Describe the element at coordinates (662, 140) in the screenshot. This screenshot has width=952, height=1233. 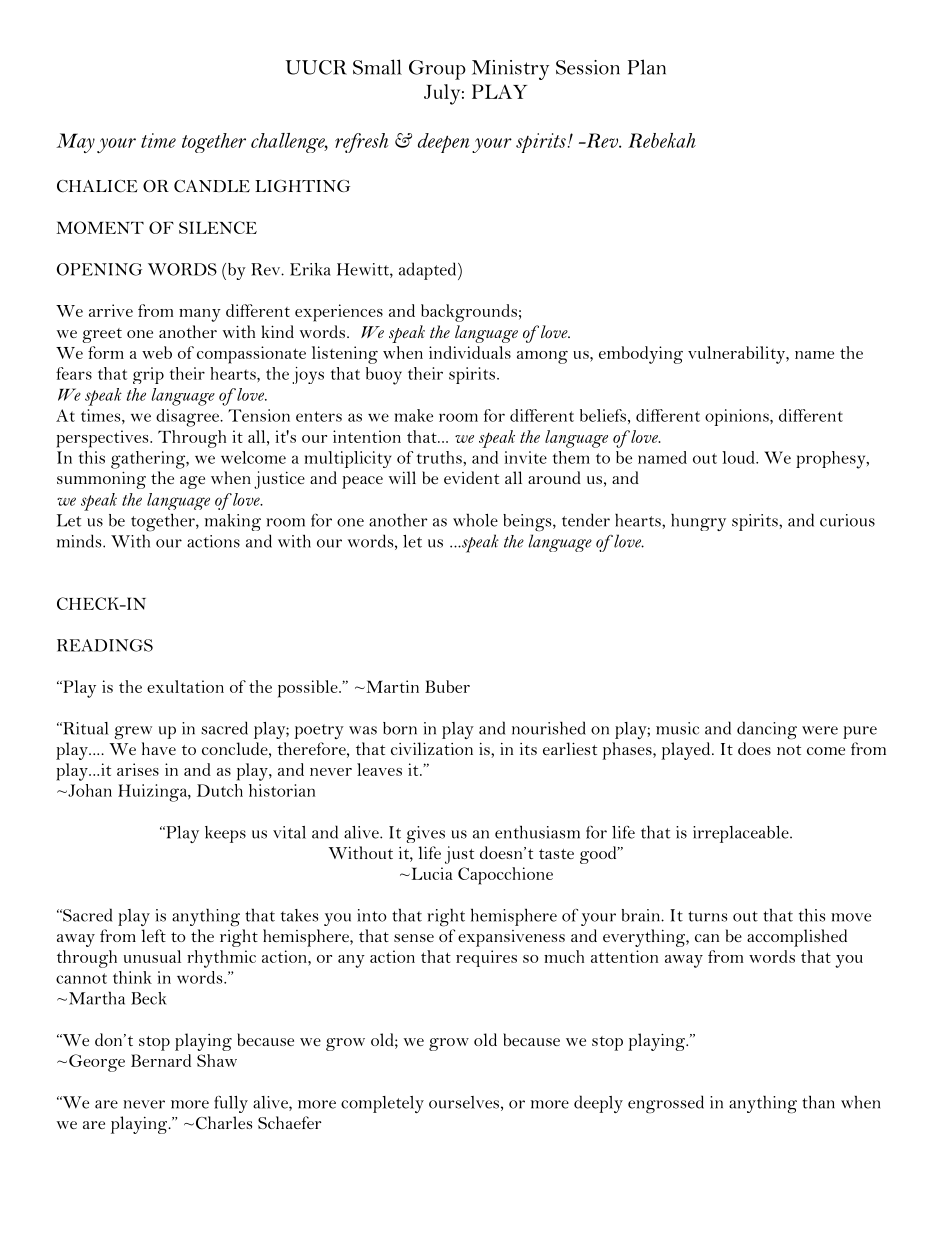
I see `Rebekah` at that location.
